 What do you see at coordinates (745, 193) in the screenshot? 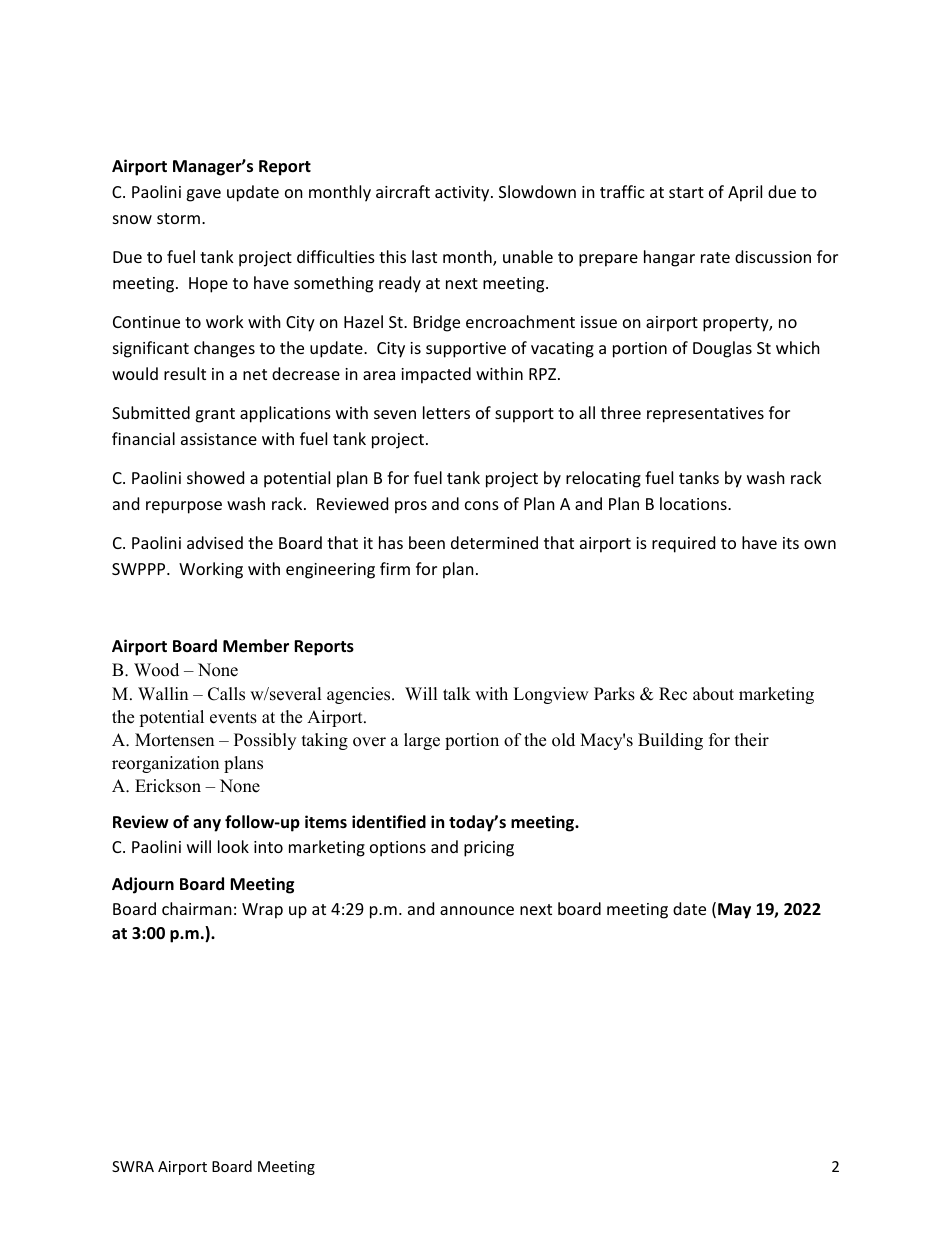
I see `April` at bounding box center [745, 193].
